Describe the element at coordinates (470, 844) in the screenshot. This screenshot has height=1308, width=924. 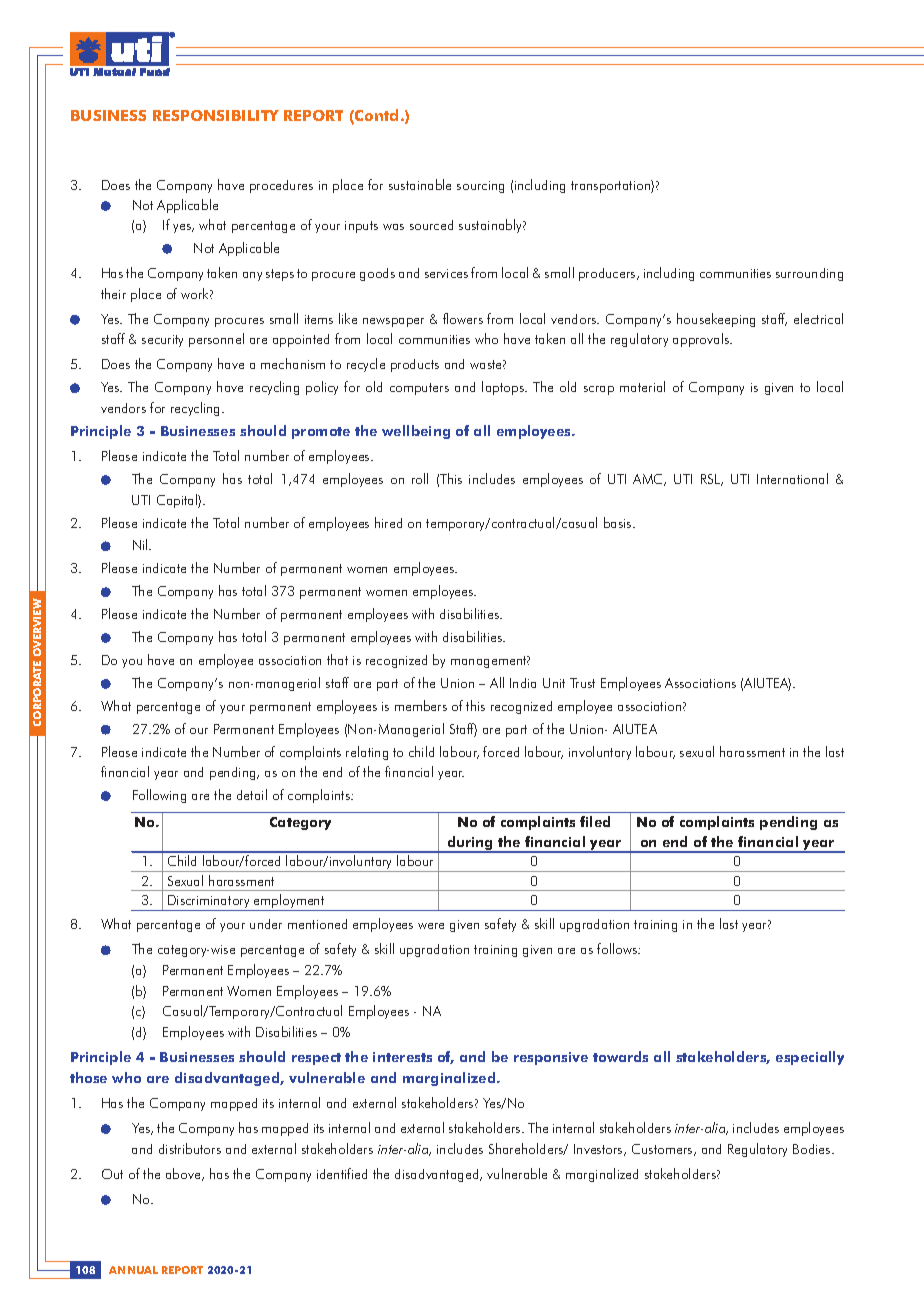
I see `during` at that location.
